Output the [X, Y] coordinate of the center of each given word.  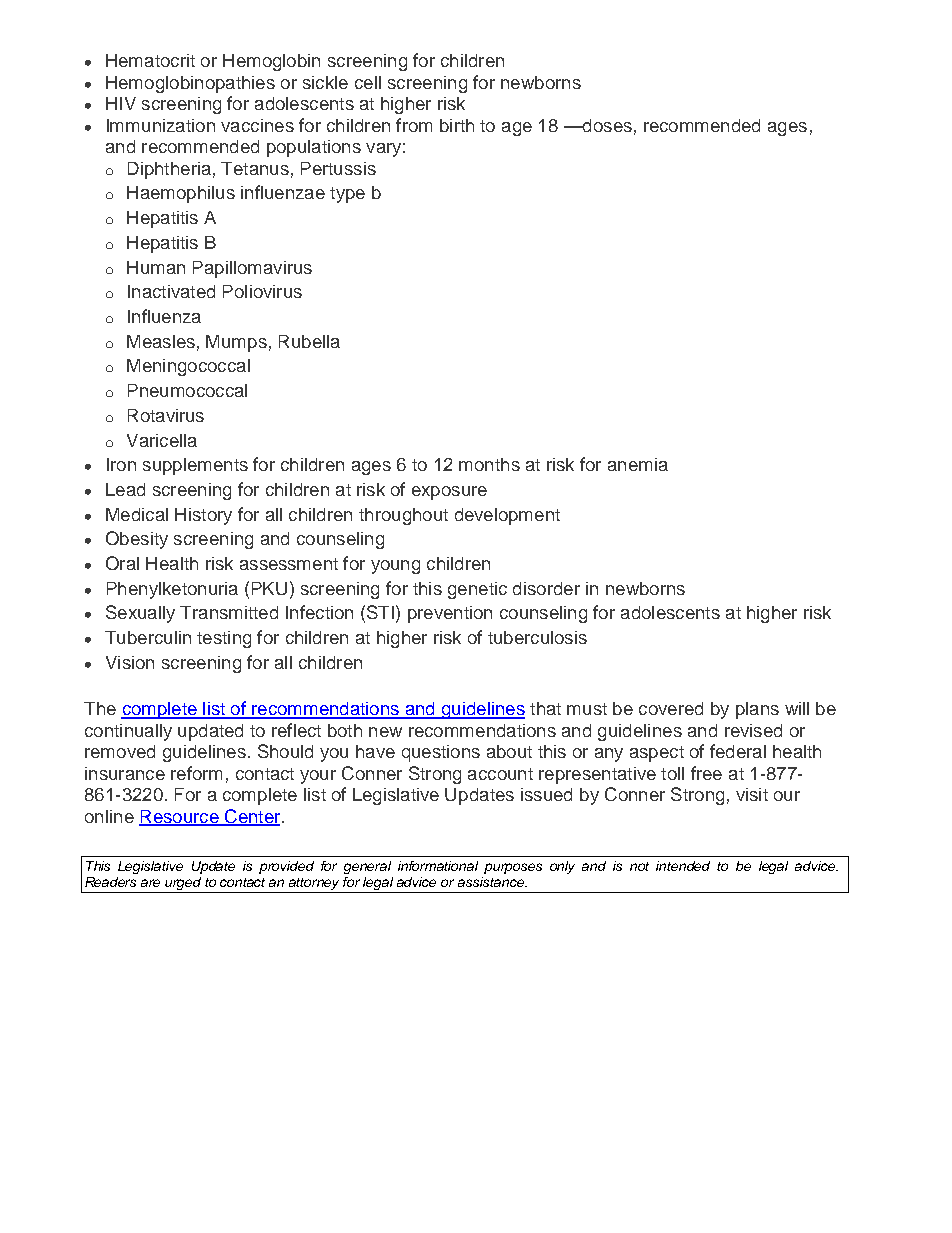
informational [438, 866]
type [347, 195]
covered [671, 708]
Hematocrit [150, 60]
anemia [638, 464]
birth [457, 125]
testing [224, 639]
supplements [195, 466]
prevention [450, 614]
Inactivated [171, 291]
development [507, 516]
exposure [449, 493]
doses [606, 125]
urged [184, 885]
